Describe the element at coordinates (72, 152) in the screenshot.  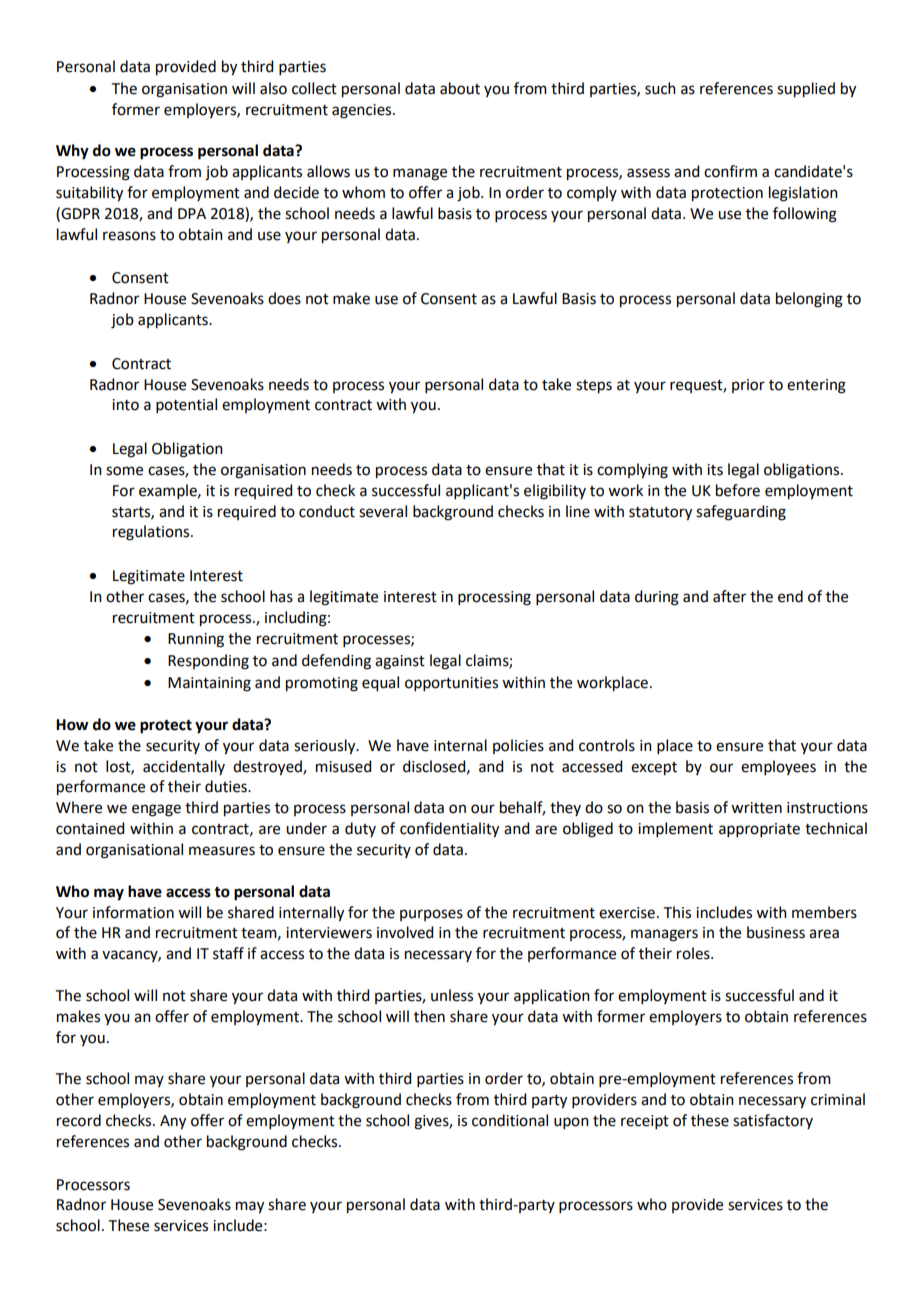
I see `Why` at that location.
